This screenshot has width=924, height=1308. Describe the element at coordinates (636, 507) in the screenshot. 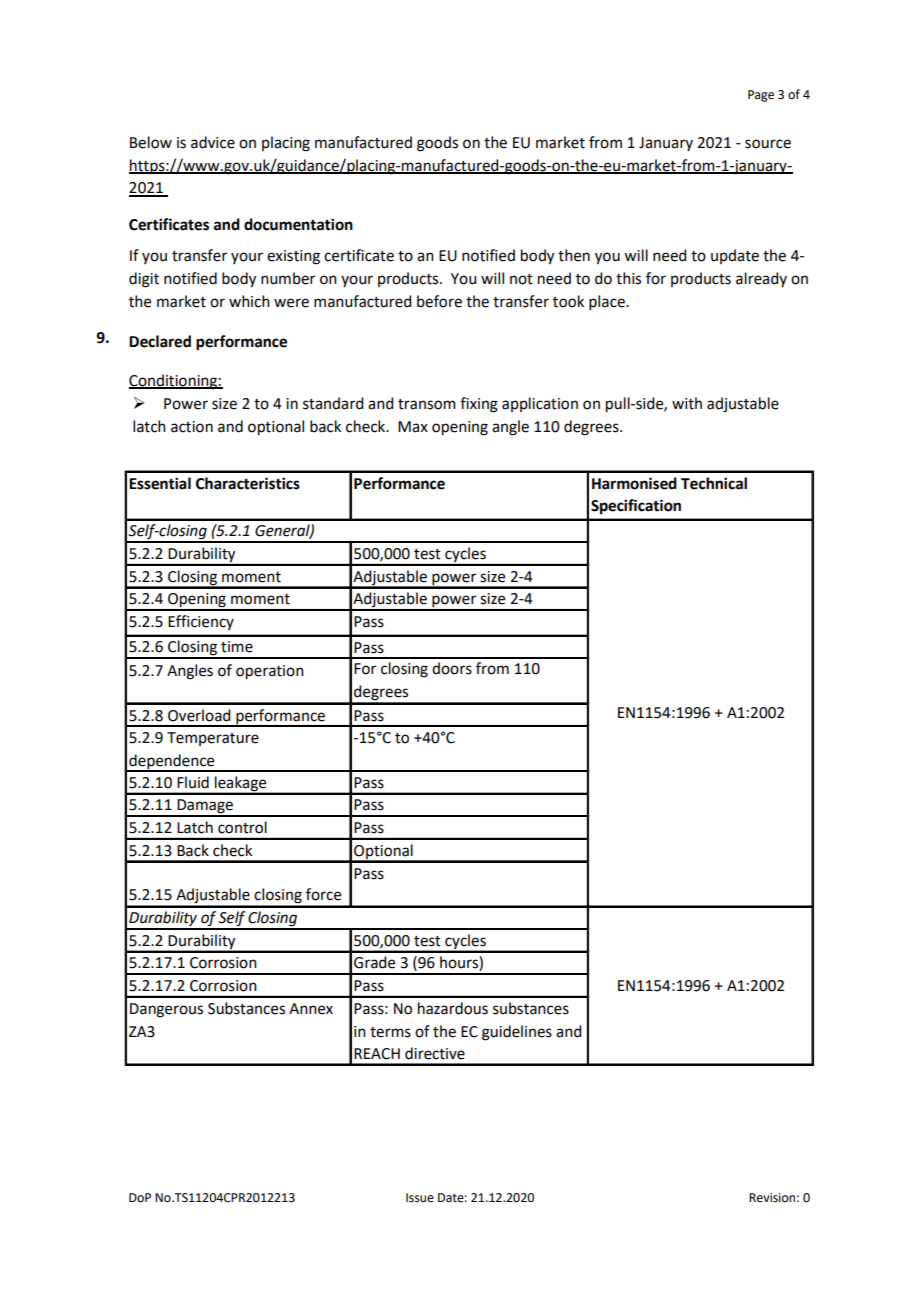

I see `Specification` at that location.
